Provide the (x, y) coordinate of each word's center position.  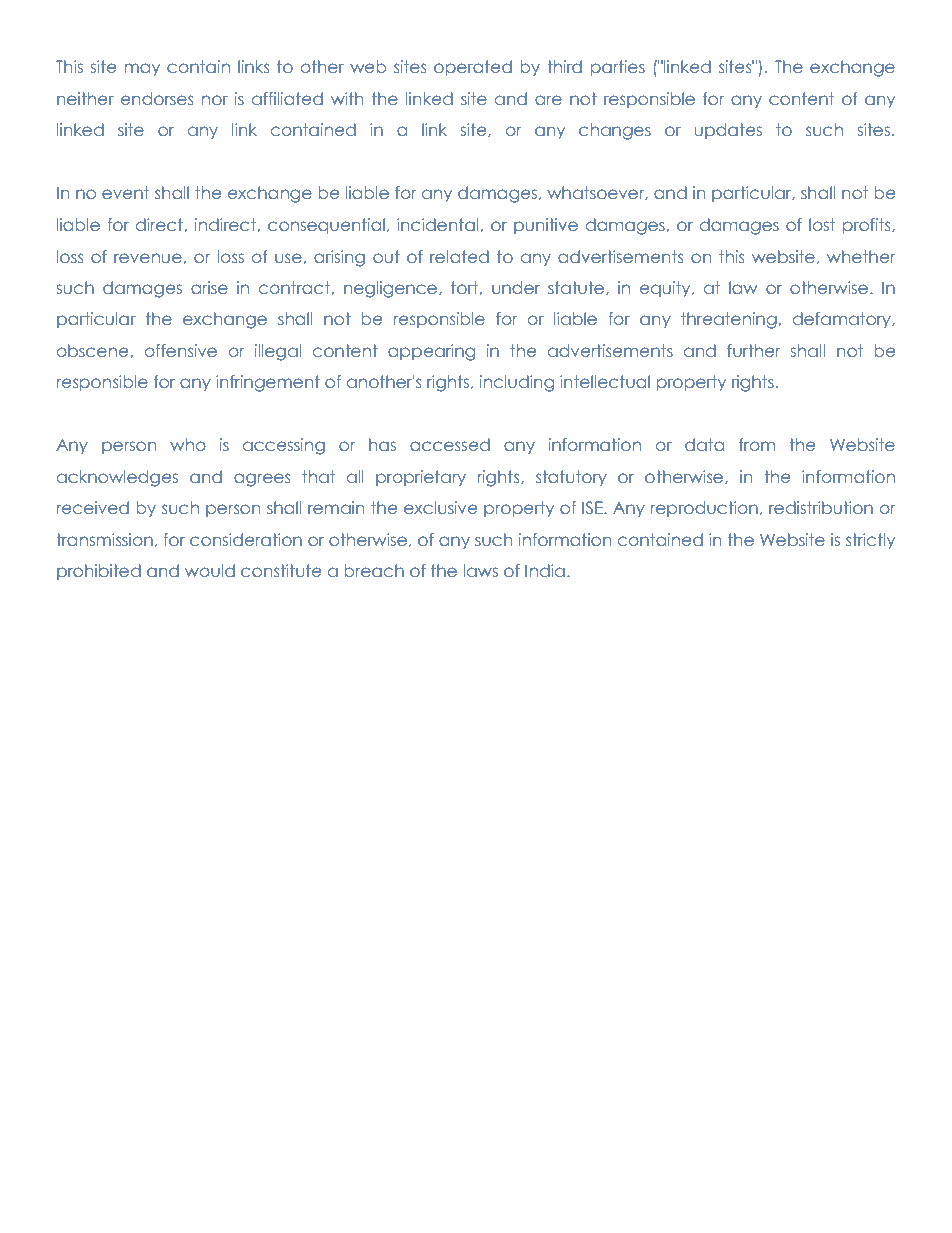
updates (728, 131)
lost (822, 224)
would (210, 570)
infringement (268, 383)
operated (473, 68)
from (757, 444)
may (142, 69)
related (459, 256)
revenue (149, 258)
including (517, 383)
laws (481, 570)
